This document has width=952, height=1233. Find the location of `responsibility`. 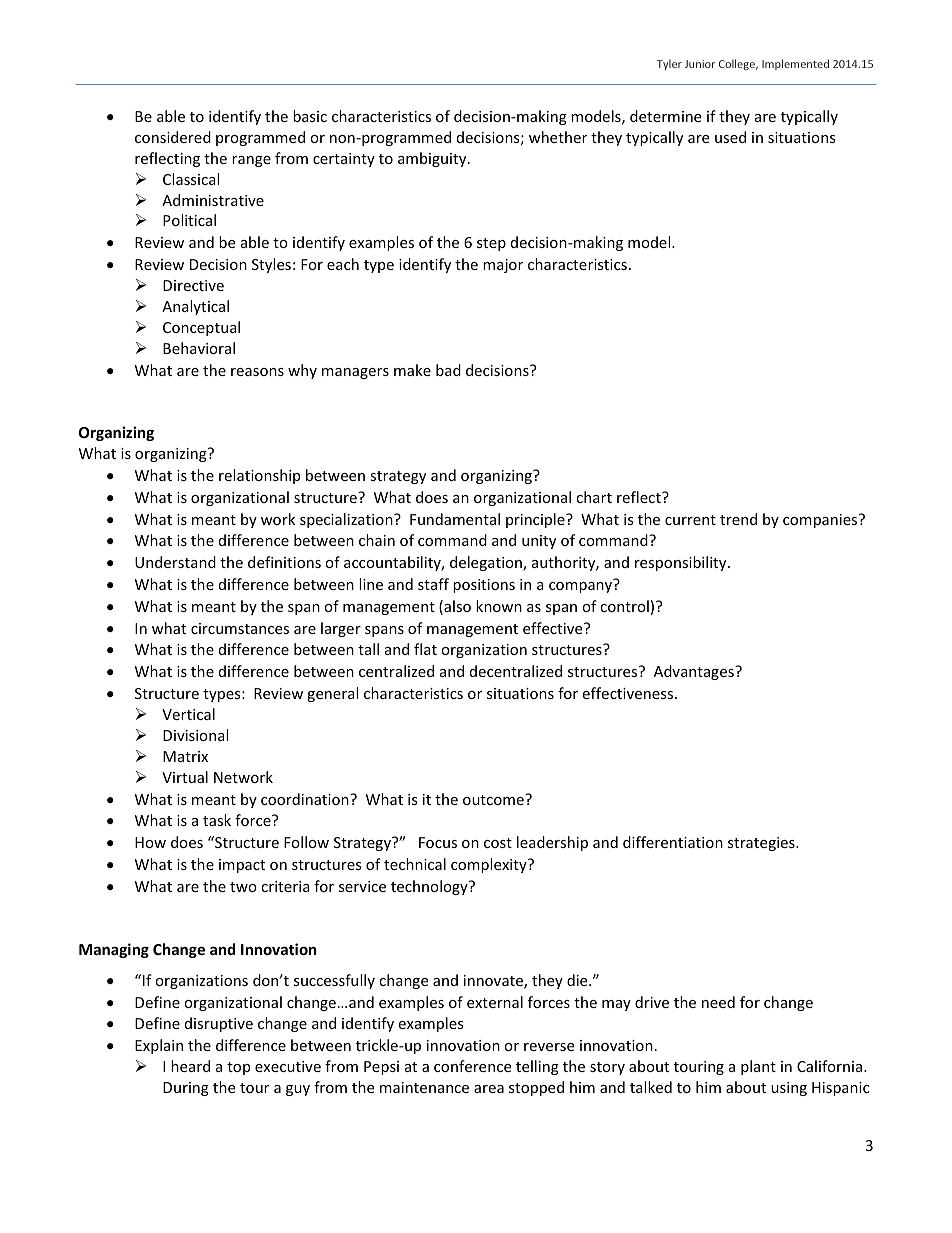

responsibility is located at coordinates (682, 563).
